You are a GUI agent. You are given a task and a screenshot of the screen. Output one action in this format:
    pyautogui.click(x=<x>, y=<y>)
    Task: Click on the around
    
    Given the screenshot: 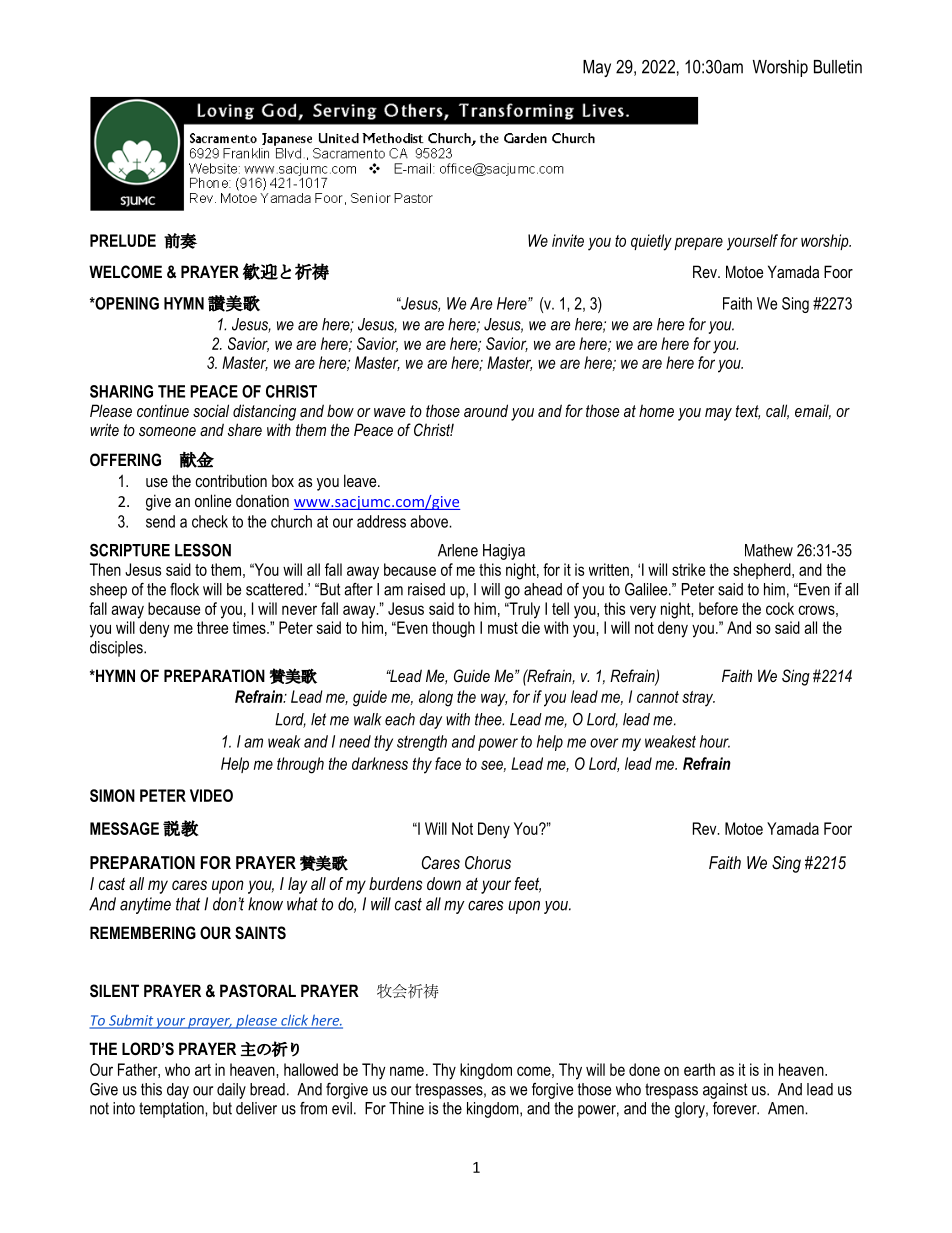 What is the action you would take?
    pyautogui.click(x=486, y=410)
